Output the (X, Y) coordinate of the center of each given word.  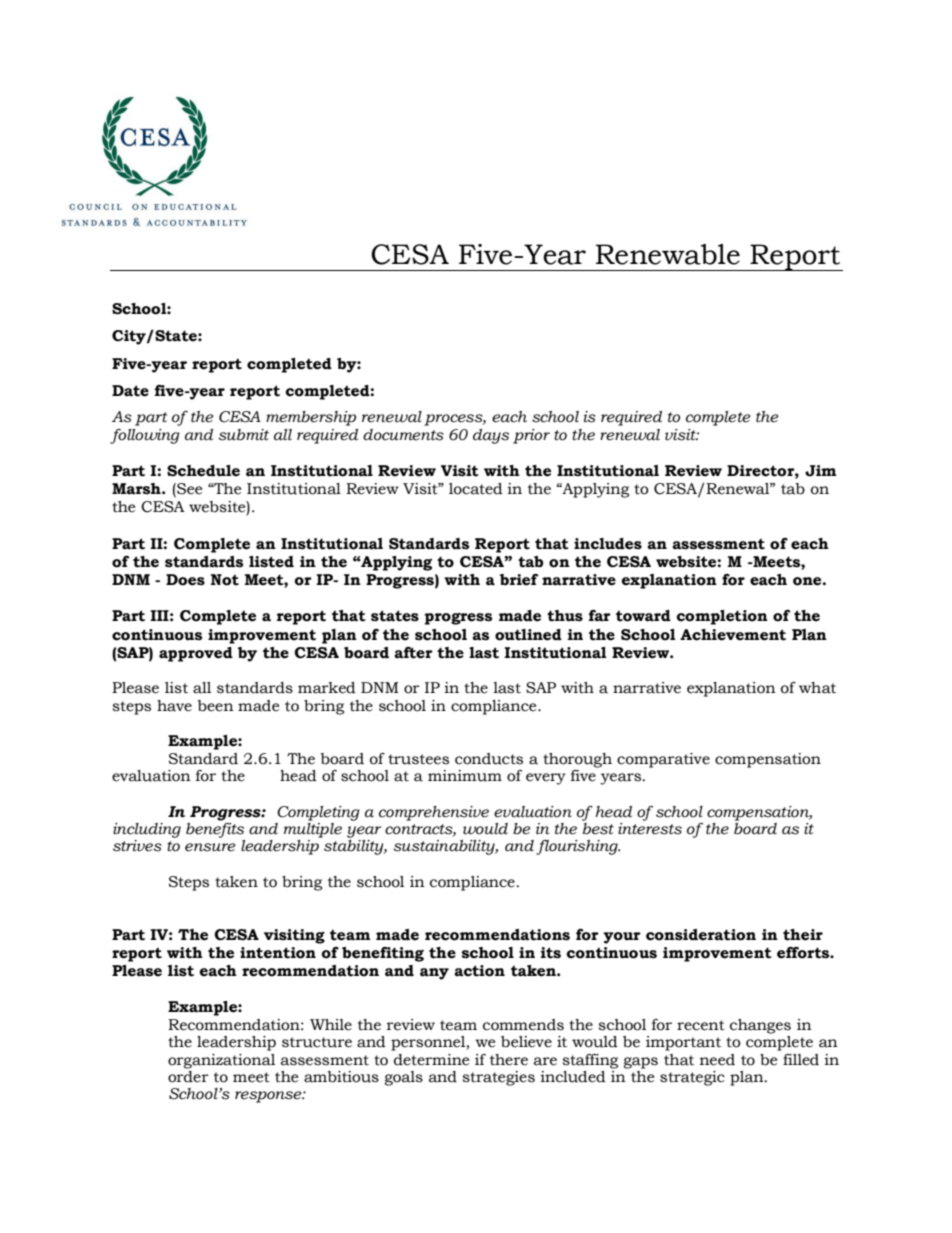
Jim (821, 471)
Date (130, 391)
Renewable (668, 254)
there (509, 1060)
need (717, 1060)
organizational (221, 1061)
